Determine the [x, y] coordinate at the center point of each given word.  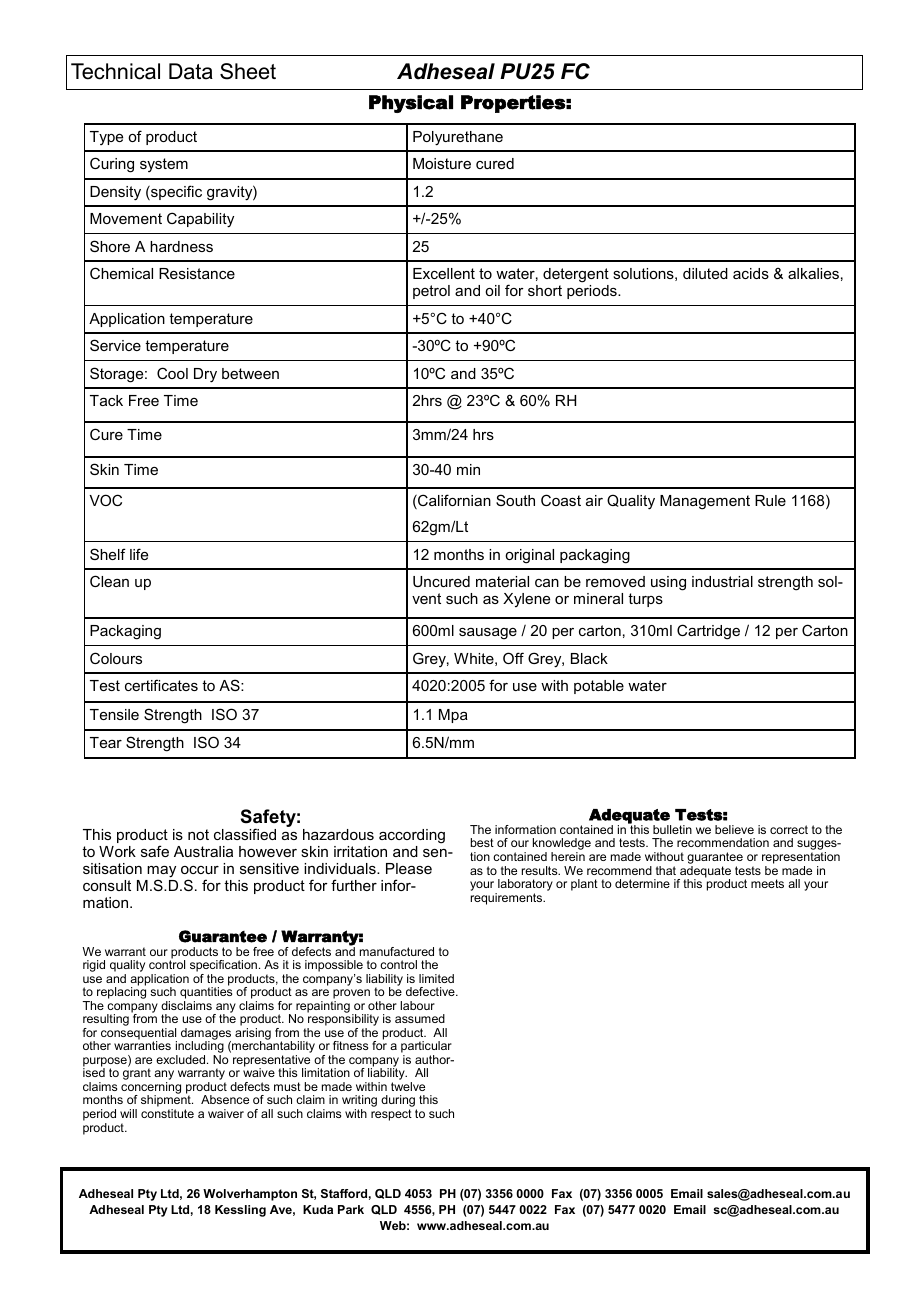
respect [391, 1115]
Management [705, 502]
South [515, 500]
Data [191, 71]
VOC [105, 500]
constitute [167, 1113]
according [412, 838]
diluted [705, 273]
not [198, 834]
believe [734, 829]
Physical [411, 104]
